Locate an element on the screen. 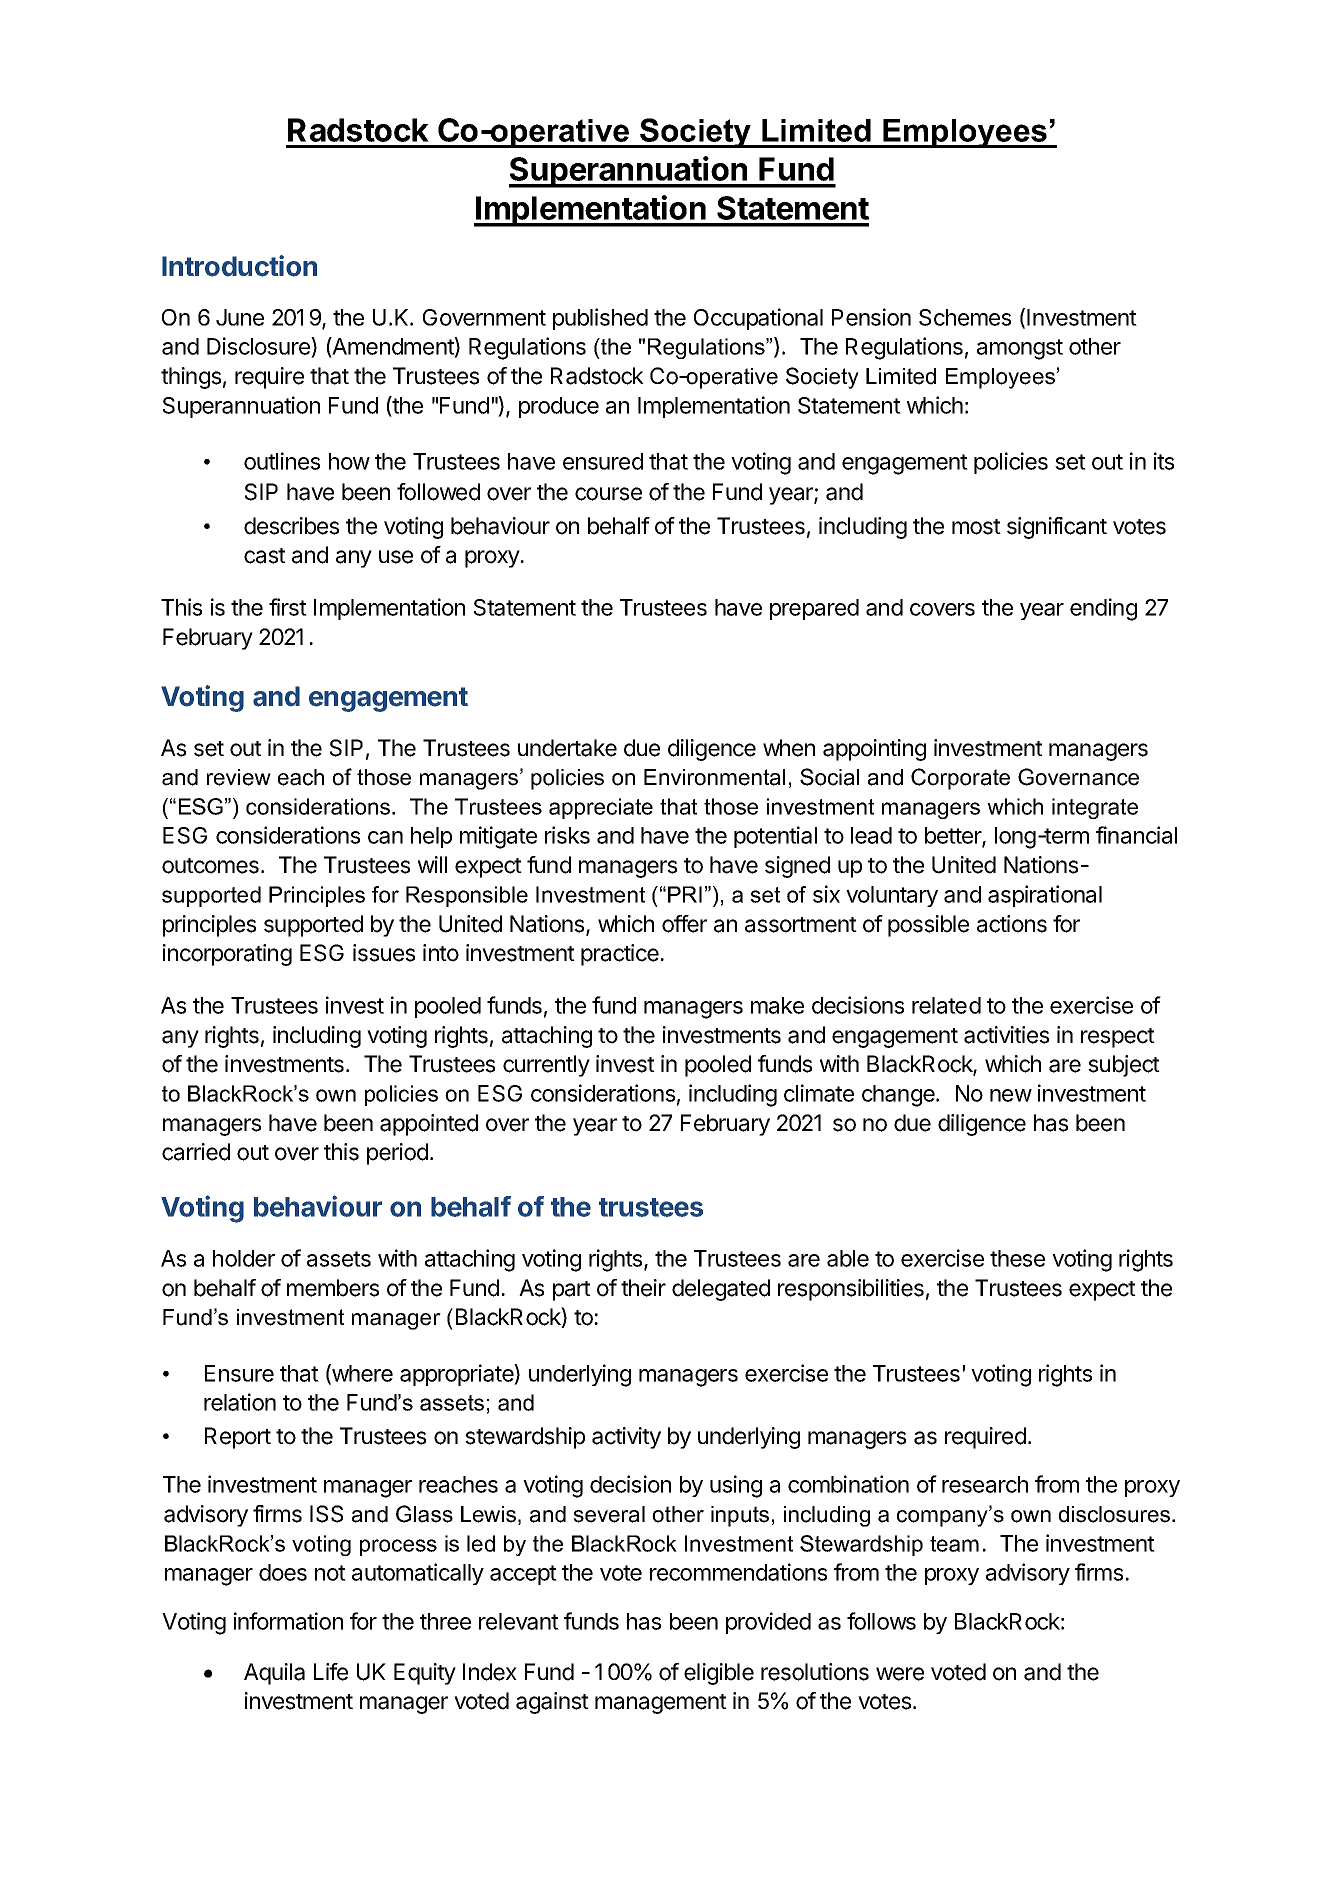 The height and width of the screenshot is (1900, 1343). first is located at coordinates (288, 607).
